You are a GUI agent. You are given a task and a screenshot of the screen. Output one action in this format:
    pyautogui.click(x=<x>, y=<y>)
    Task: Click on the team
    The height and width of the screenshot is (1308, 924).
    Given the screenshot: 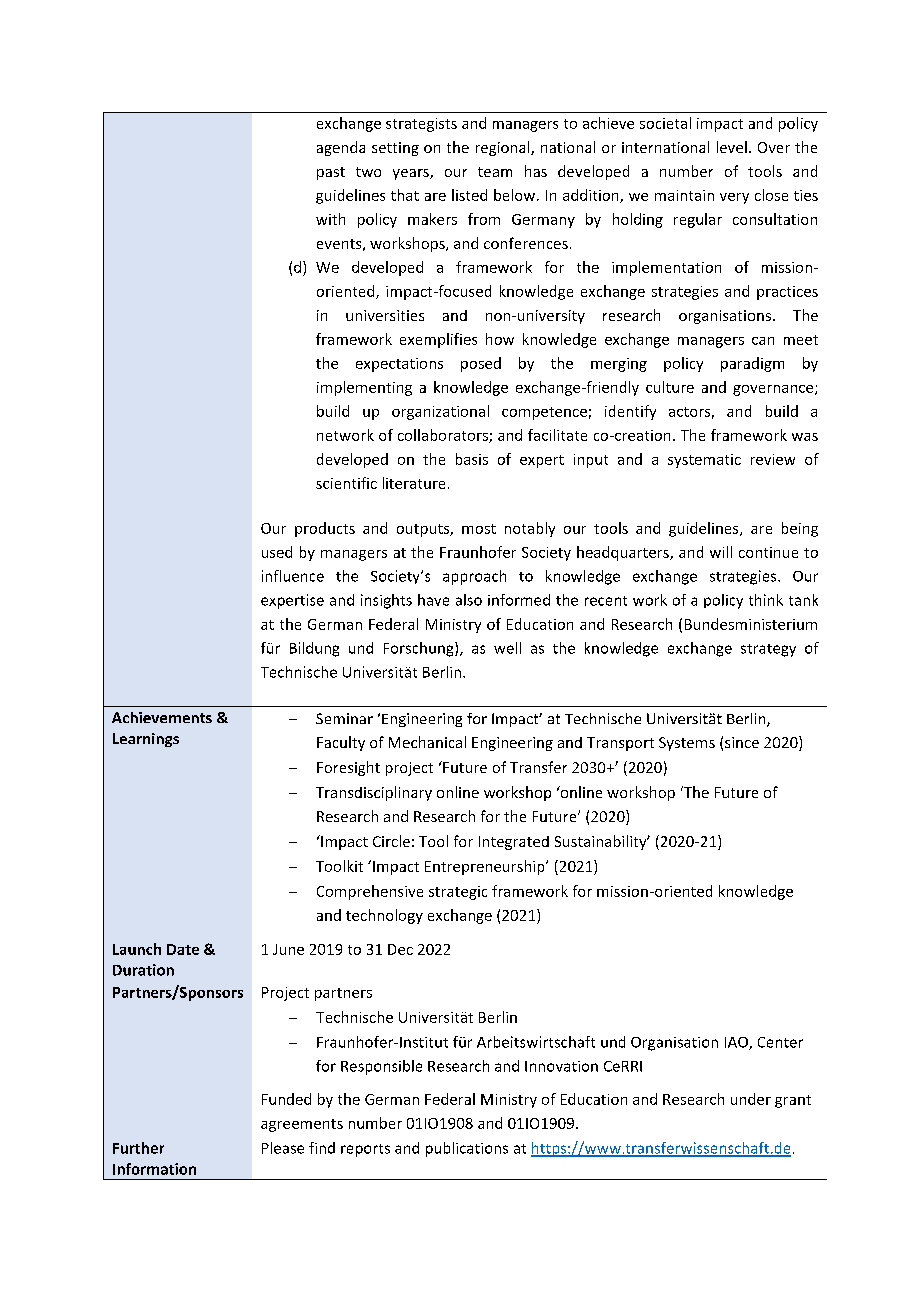 What is the action you would take?
    pyautogui.click(x=495, y=172)
